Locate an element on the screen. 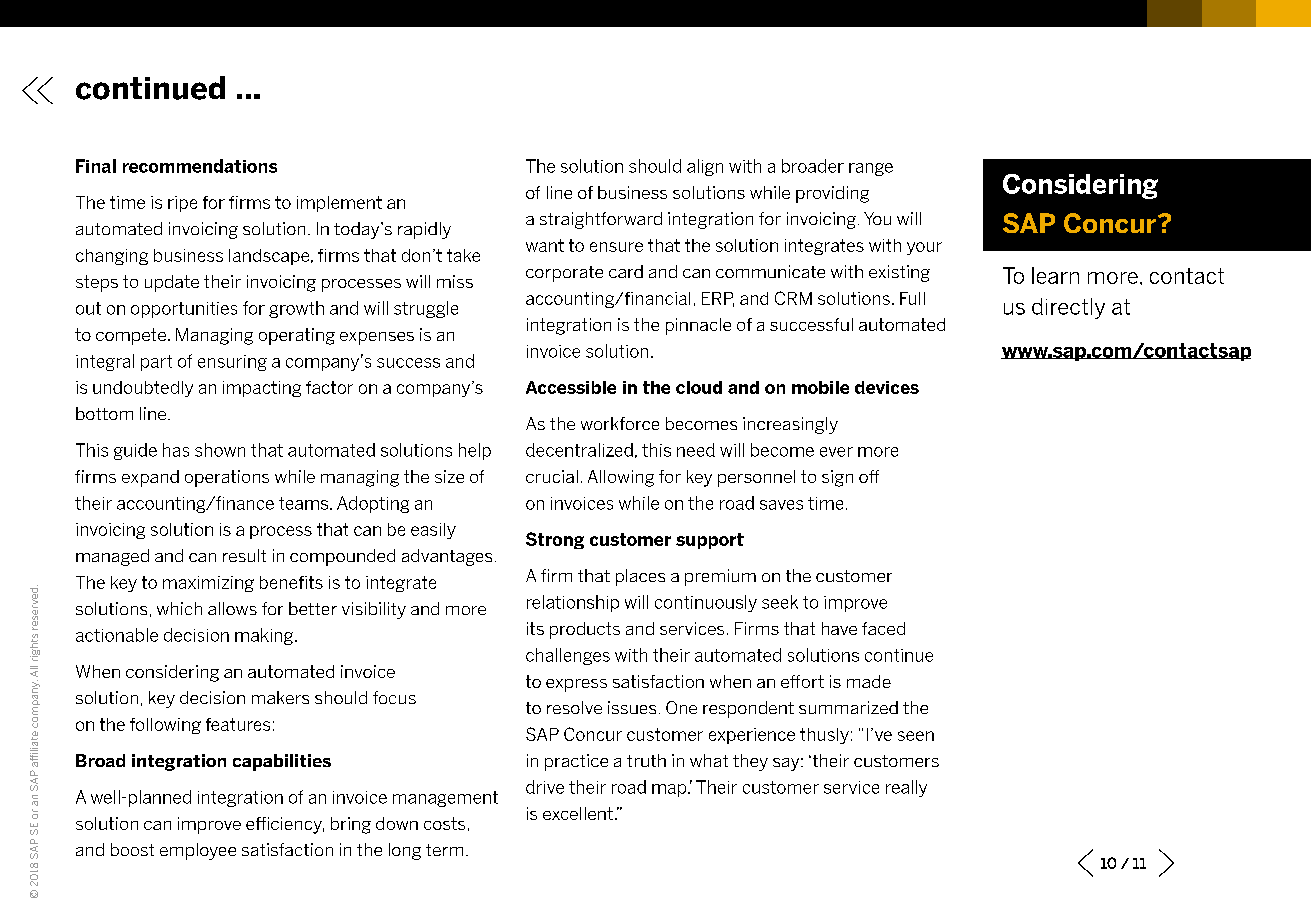 The height and width of the screenshot is (924, 1311). providing is located at coordinates (832, 194).
